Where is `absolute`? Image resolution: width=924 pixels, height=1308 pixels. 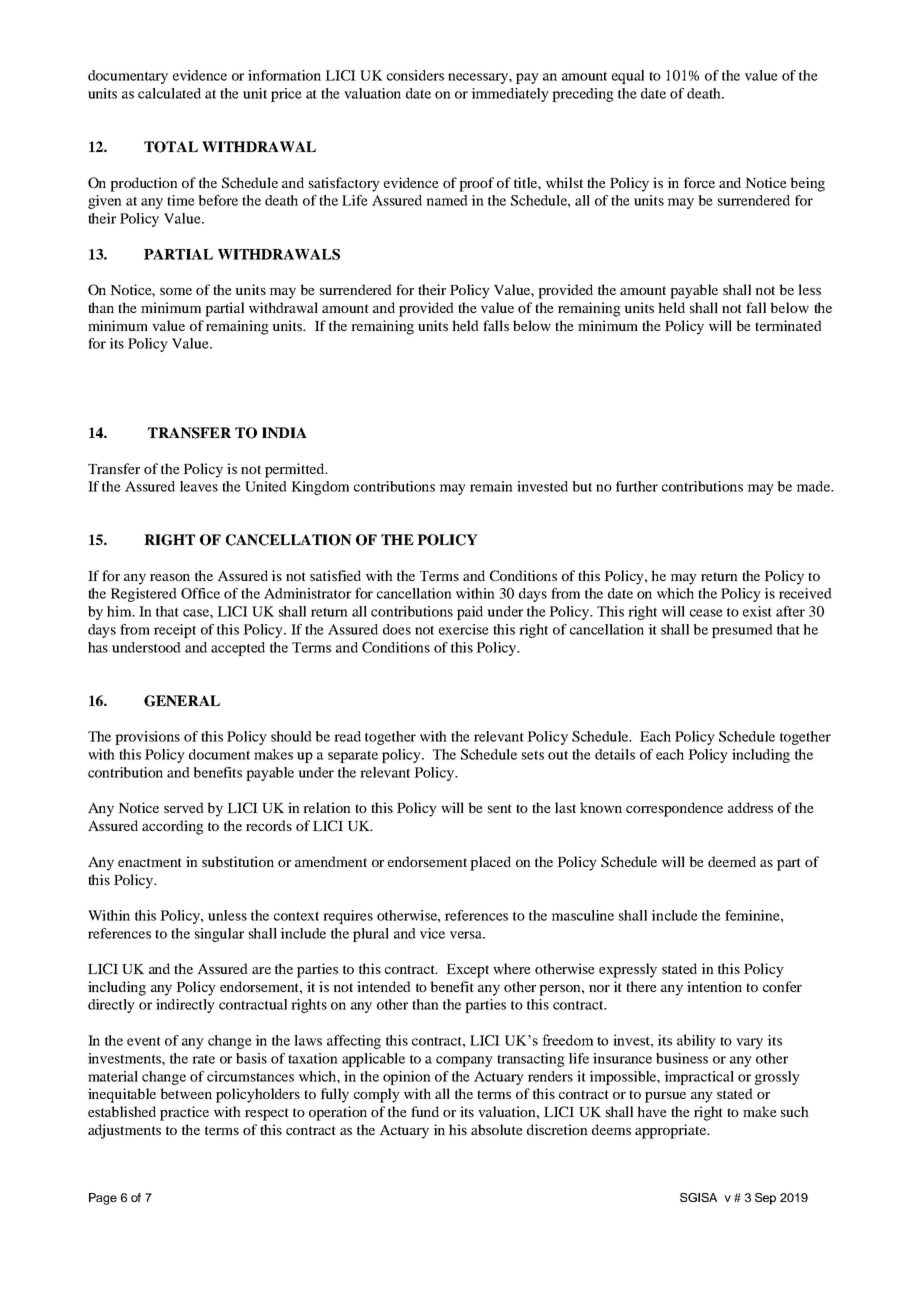 absolute is located at coordinates (497, 1129).
